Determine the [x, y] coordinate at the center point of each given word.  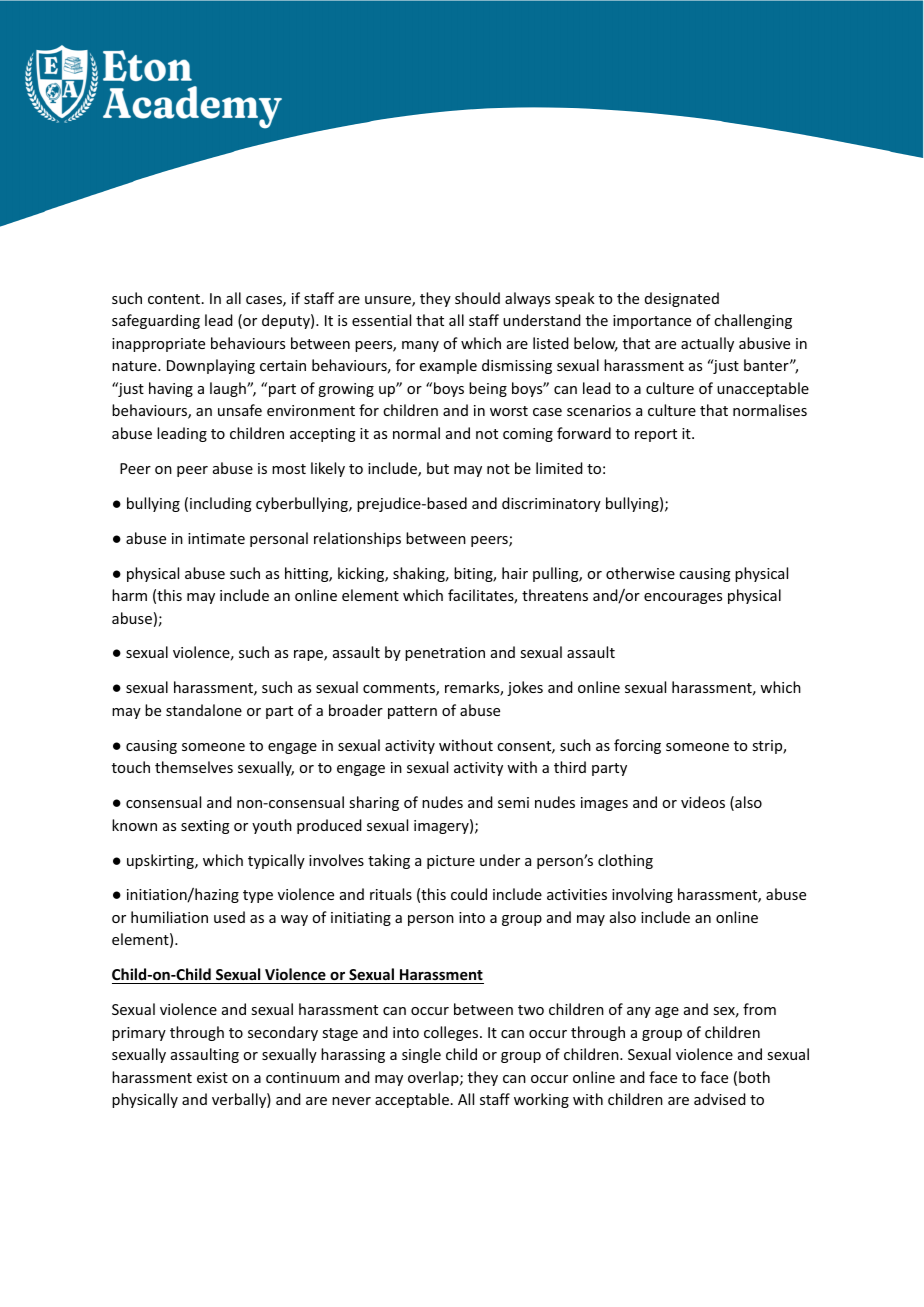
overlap [434, 1078]
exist [212, 1077]
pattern [412, 712]
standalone [204, 710]
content [175, 299]
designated [682, 299]
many [420, 346]
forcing [637, 746]
